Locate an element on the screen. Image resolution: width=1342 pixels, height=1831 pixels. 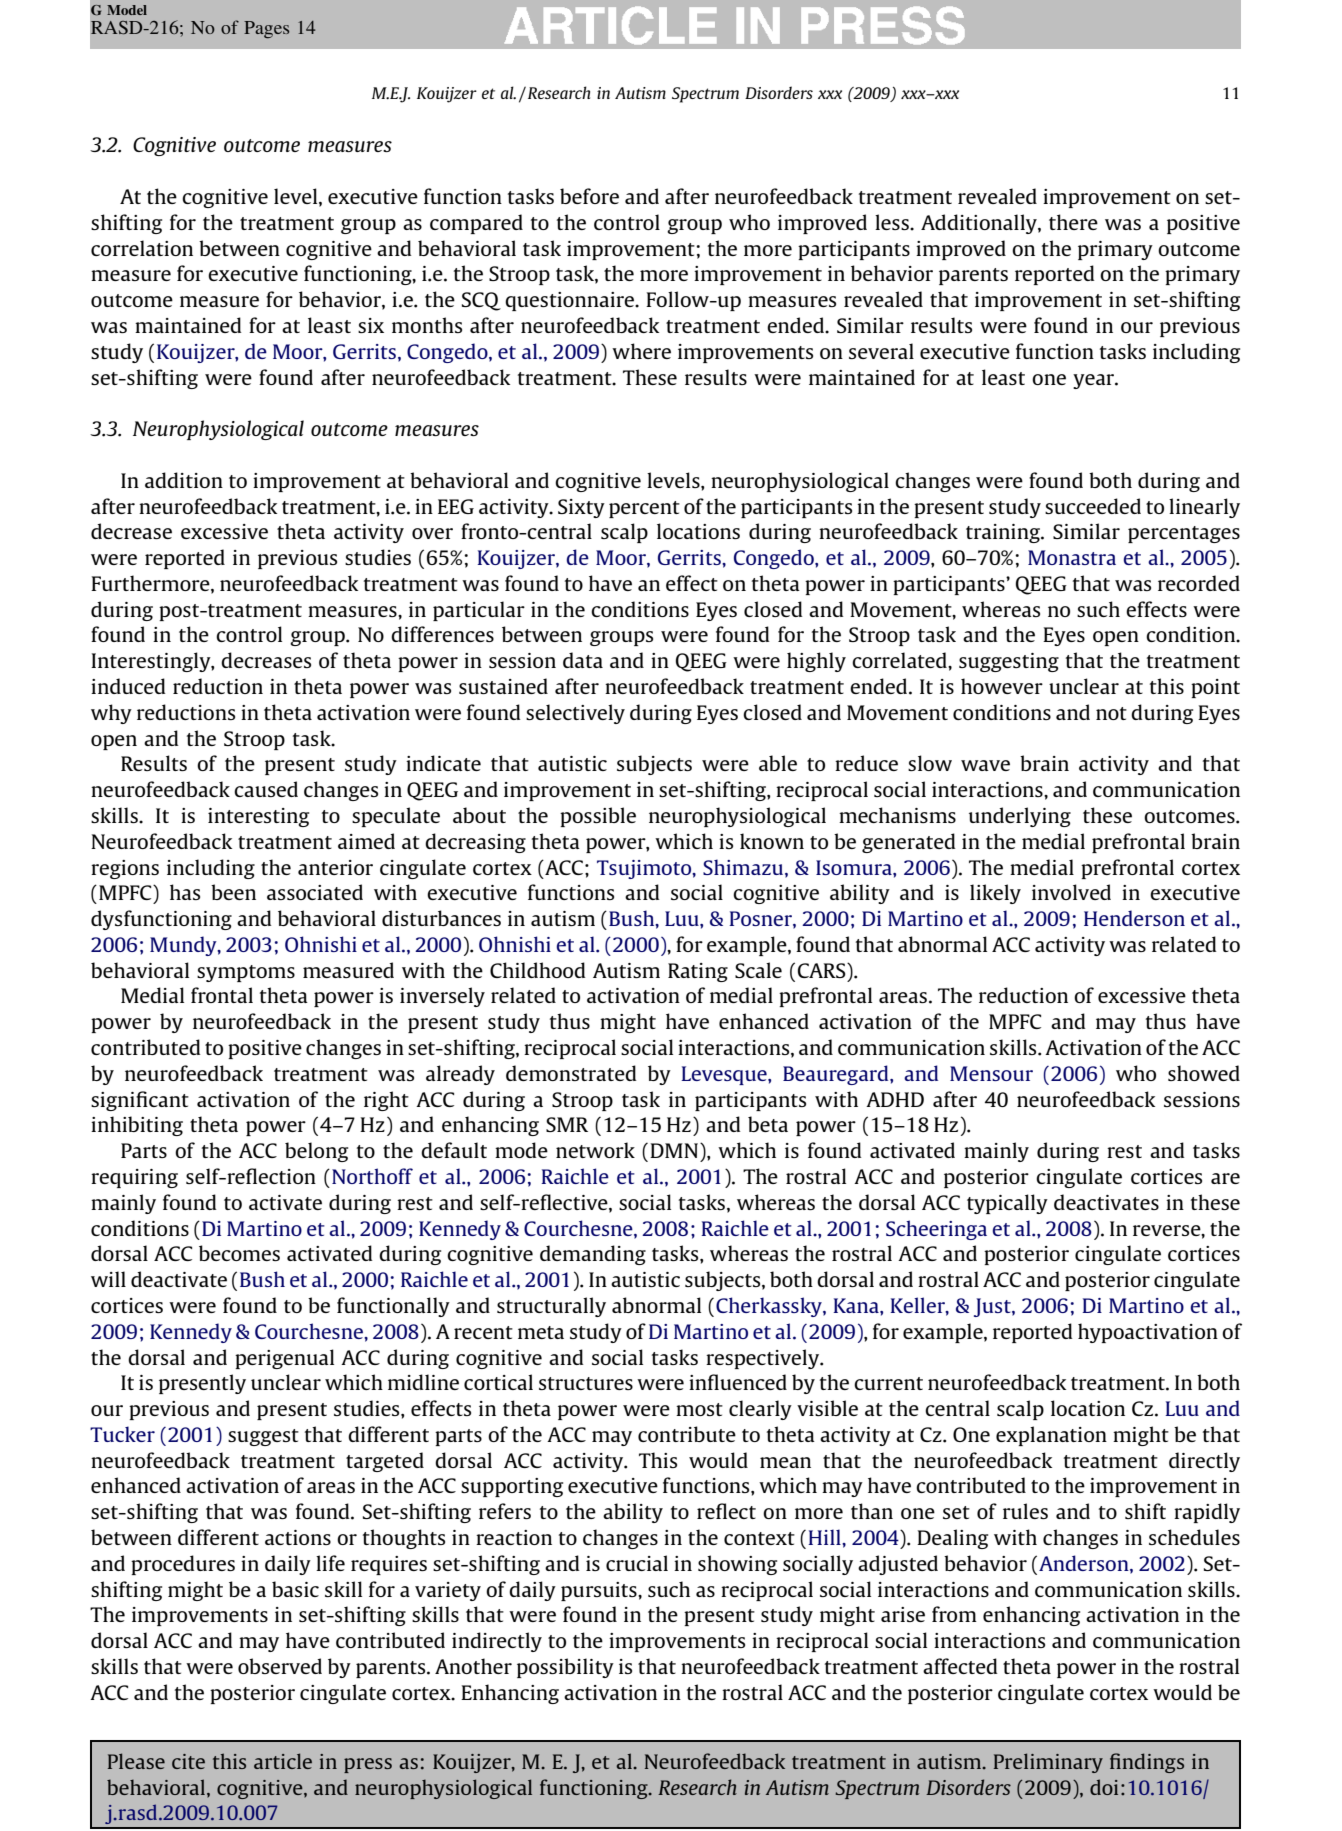
Preliminary is located at coordinates (1048, 1763).
